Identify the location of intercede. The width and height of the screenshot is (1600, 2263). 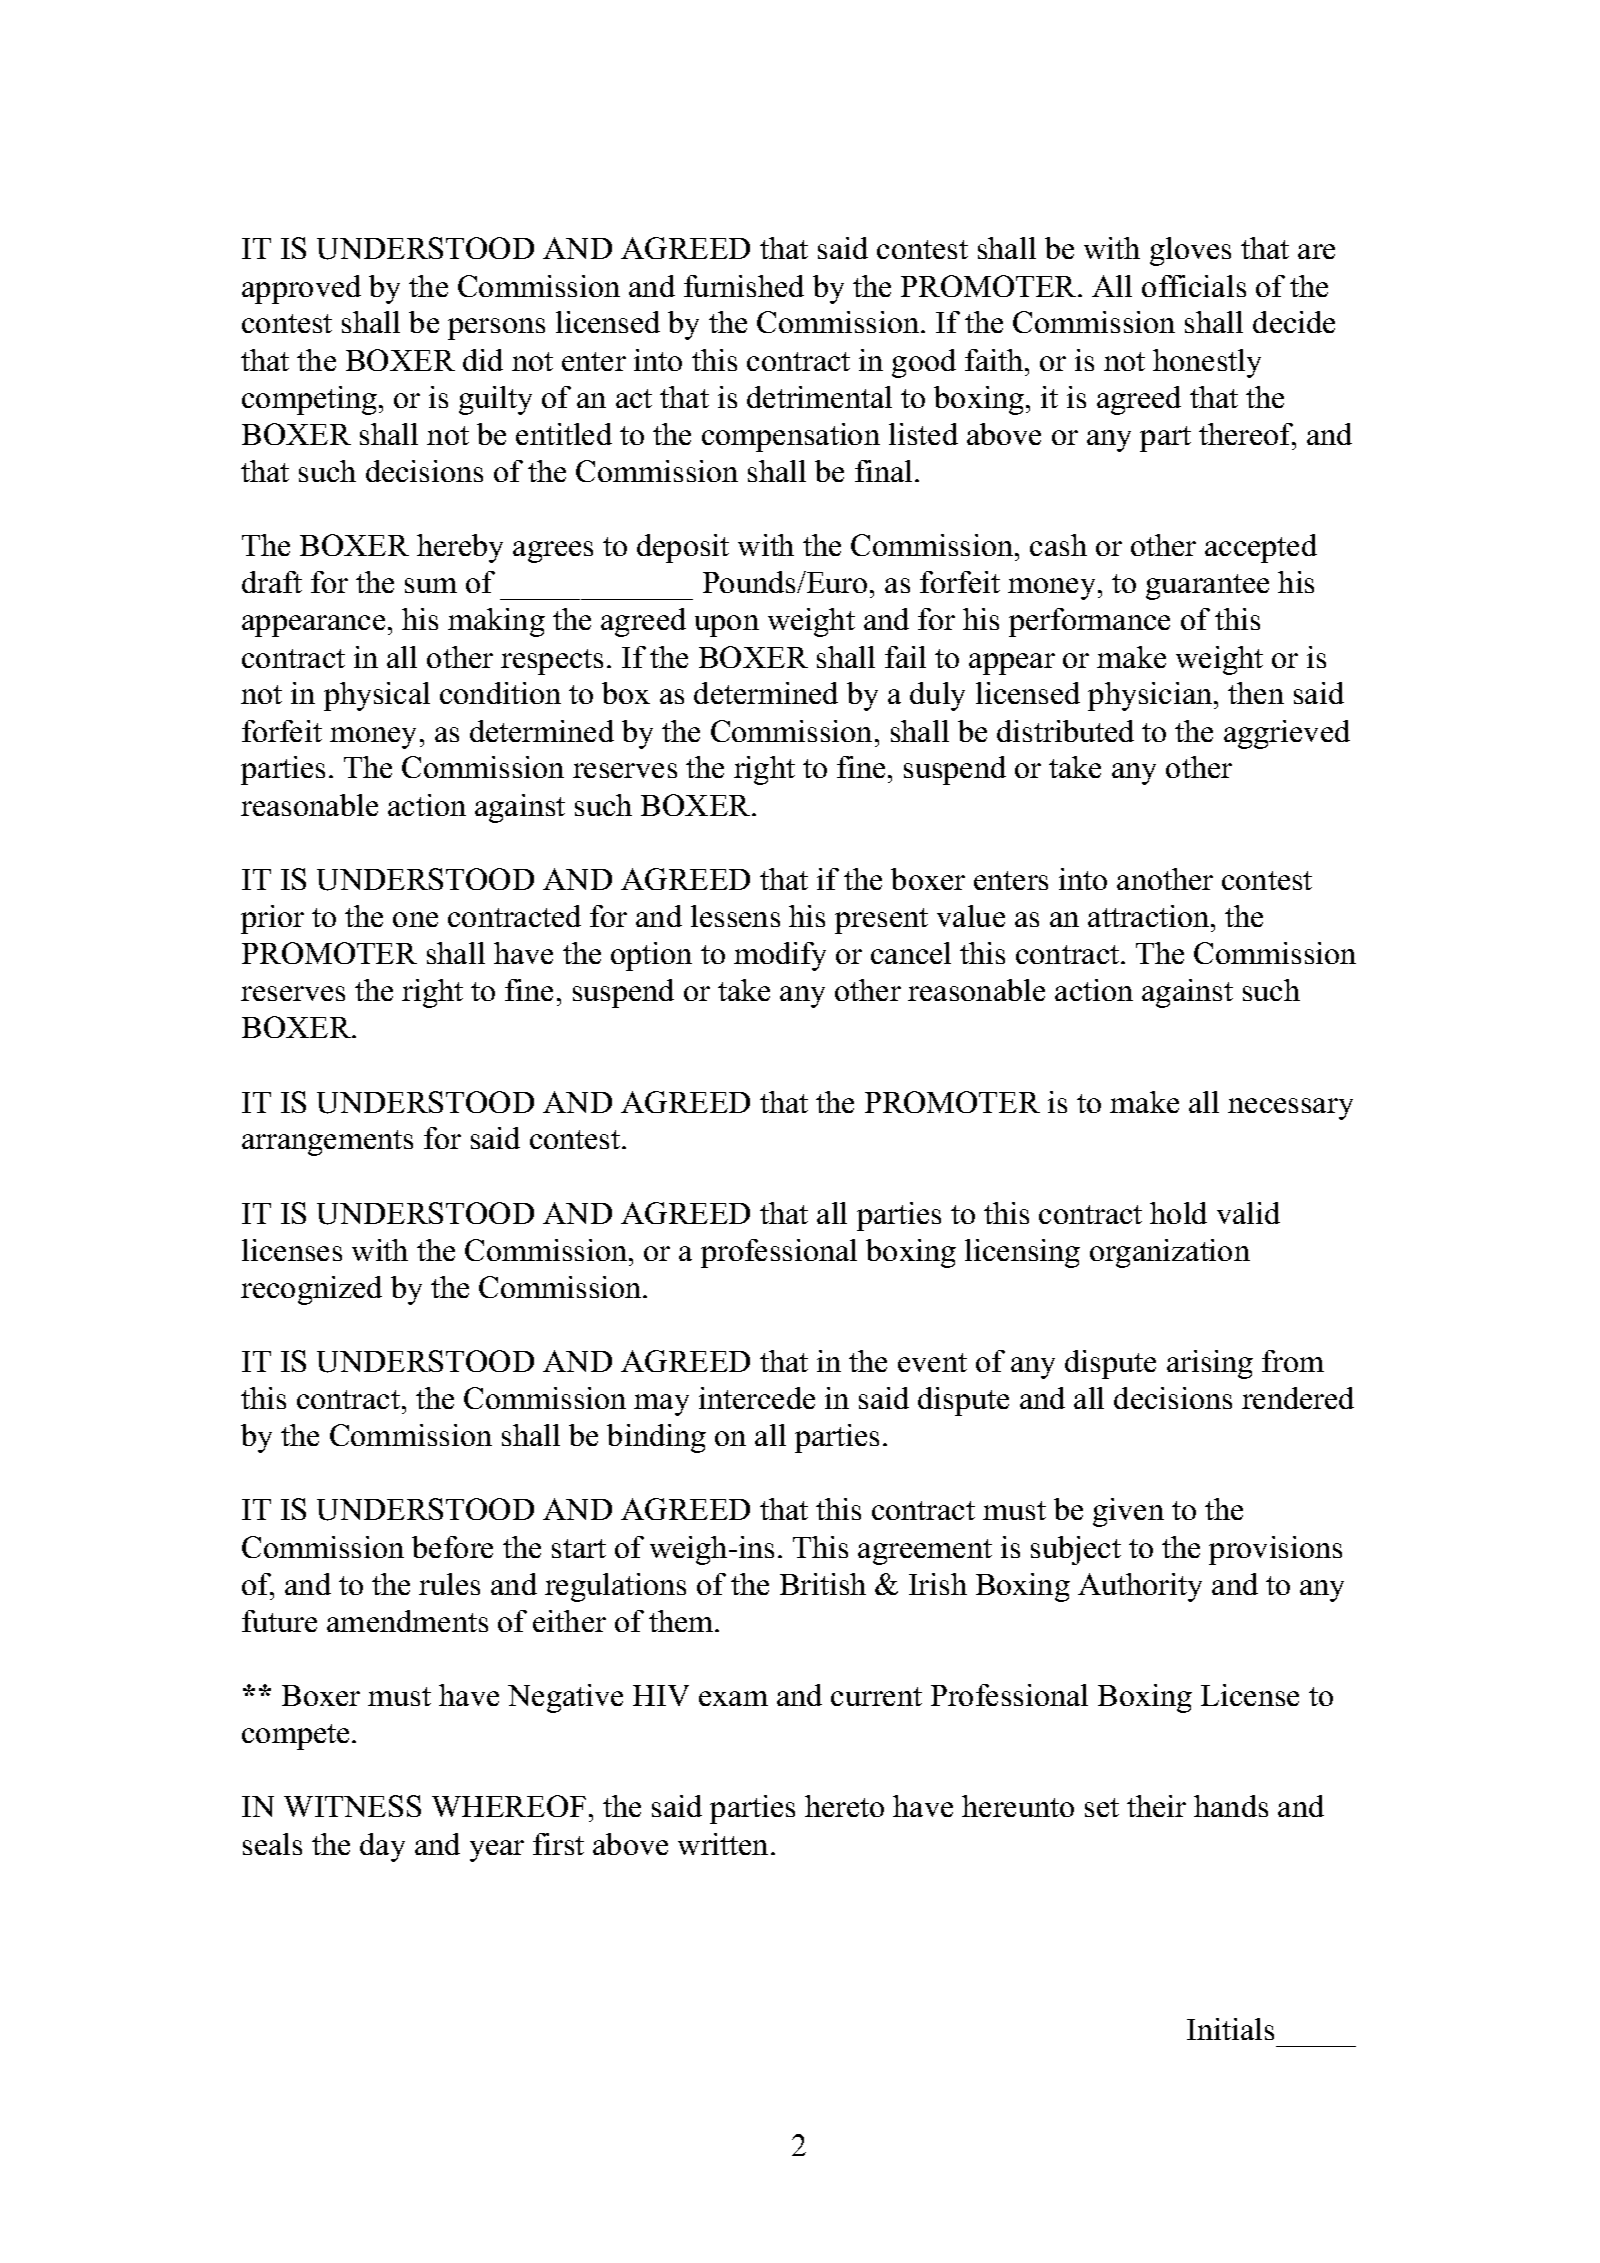
(757, 1398).
